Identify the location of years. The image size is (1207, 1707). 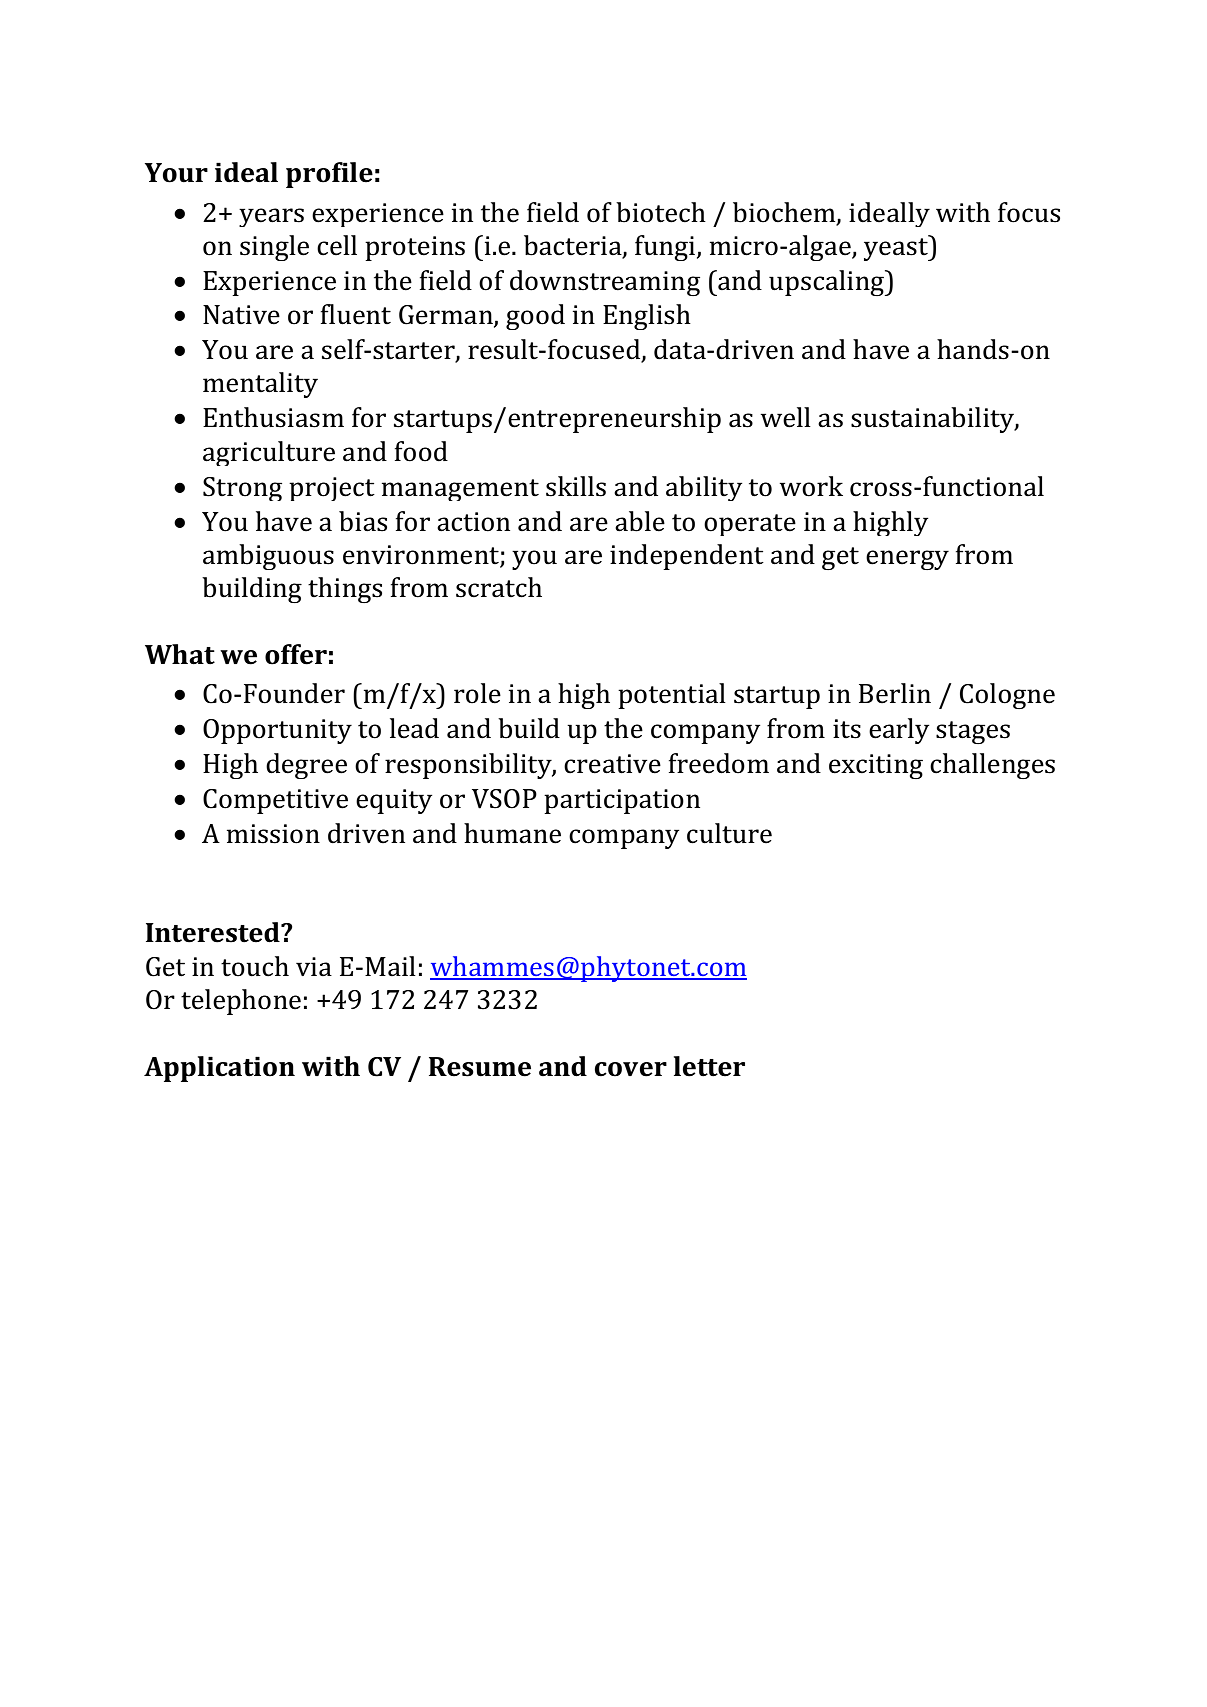
(271, 217).
